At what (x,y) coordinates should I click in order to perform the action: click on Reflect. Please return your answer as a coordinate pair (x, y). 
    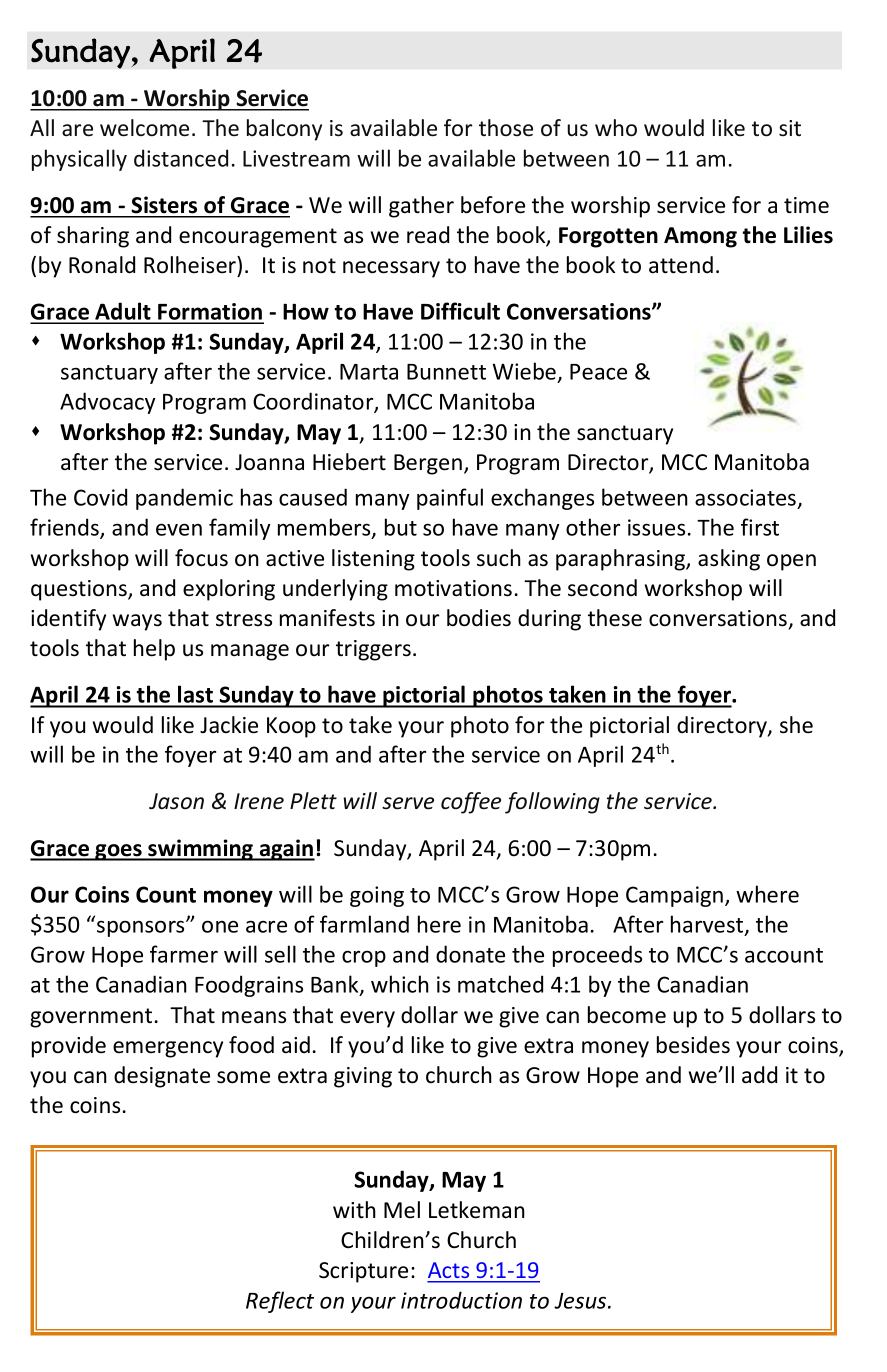
    Looking at the image, I should click on (280, 1302).
